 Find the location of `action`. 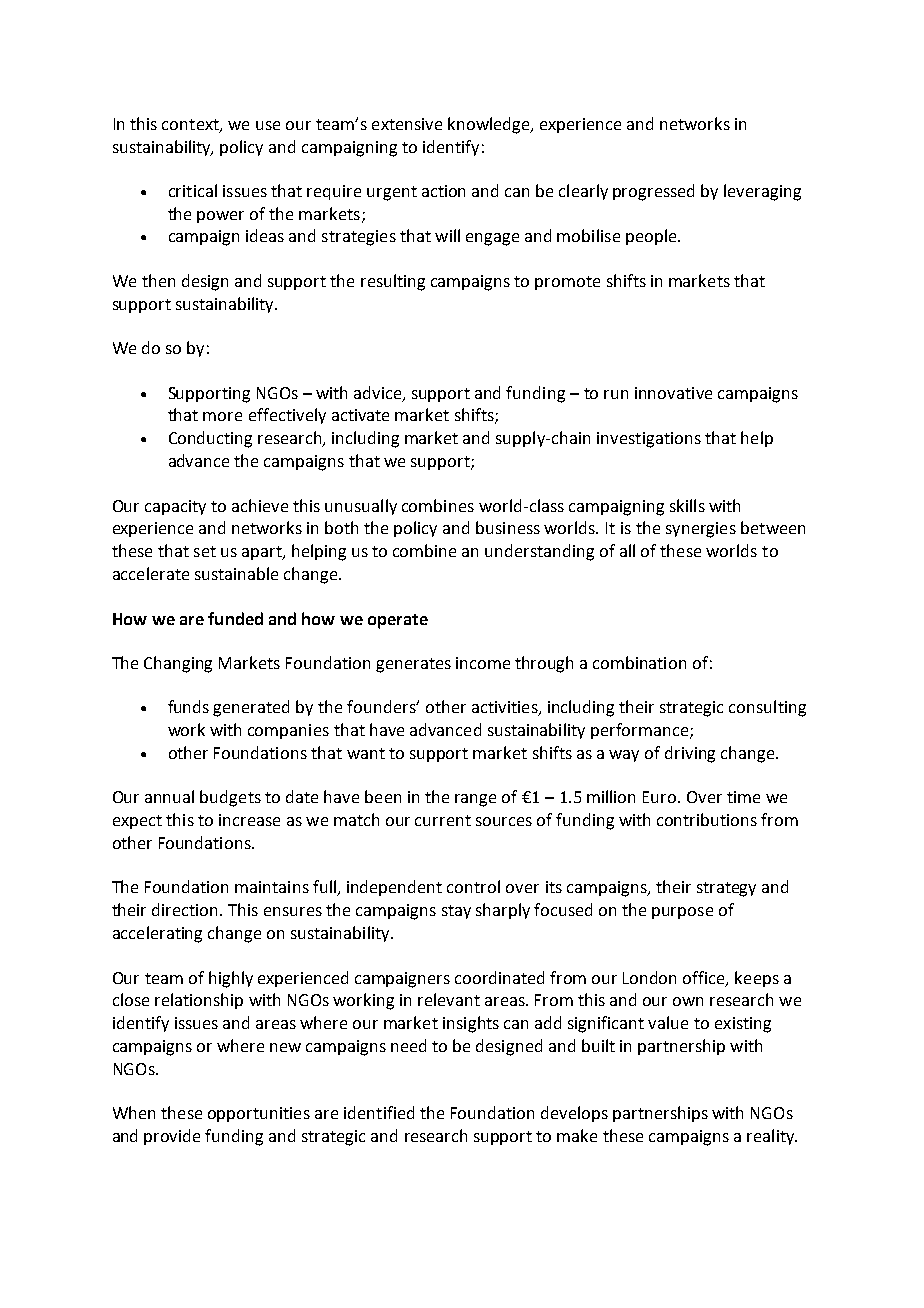

action is located at coordinates (443, 191).
